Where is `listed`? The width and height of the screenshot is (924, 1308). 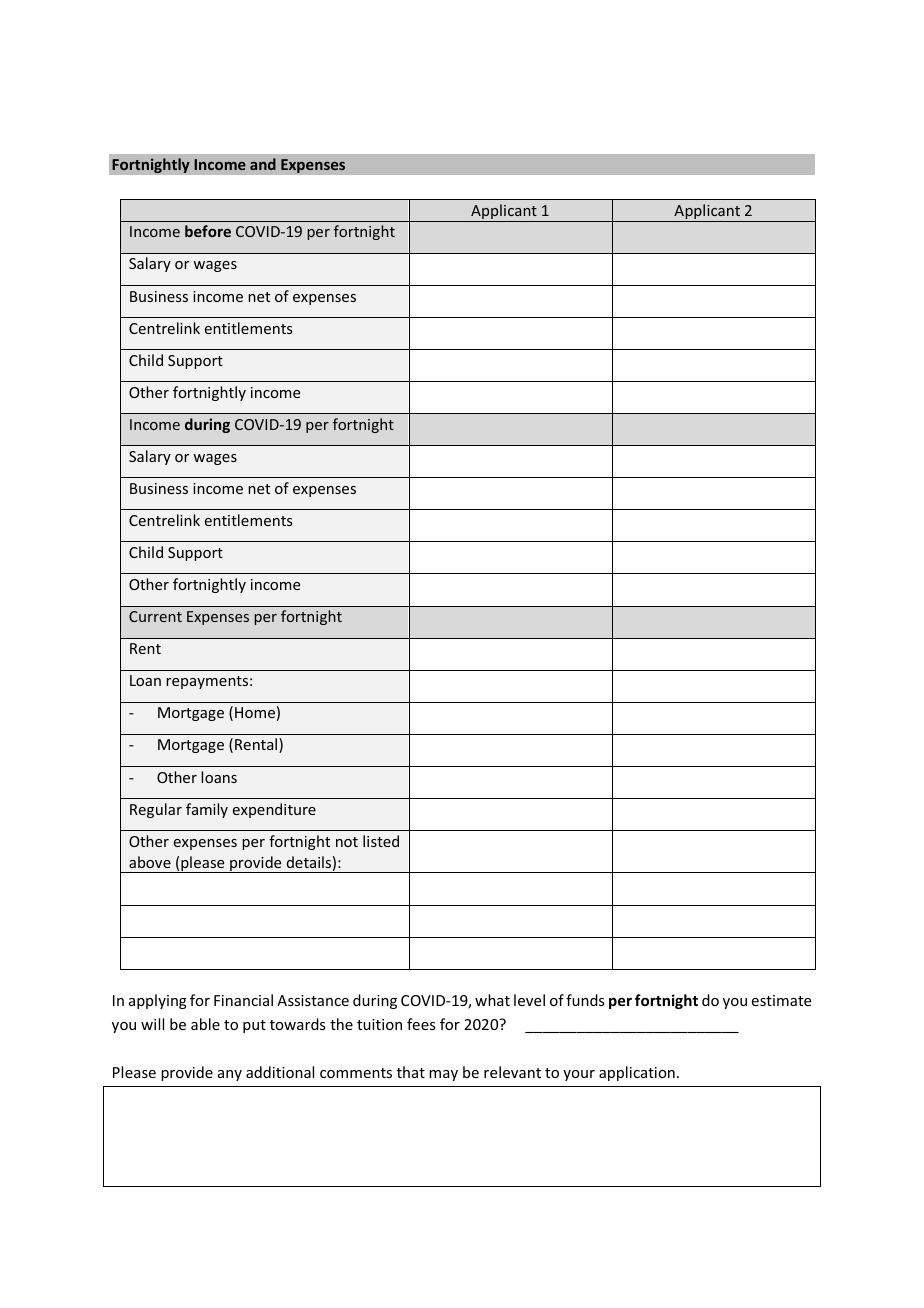
listed is located at coordinates (381, 841).
